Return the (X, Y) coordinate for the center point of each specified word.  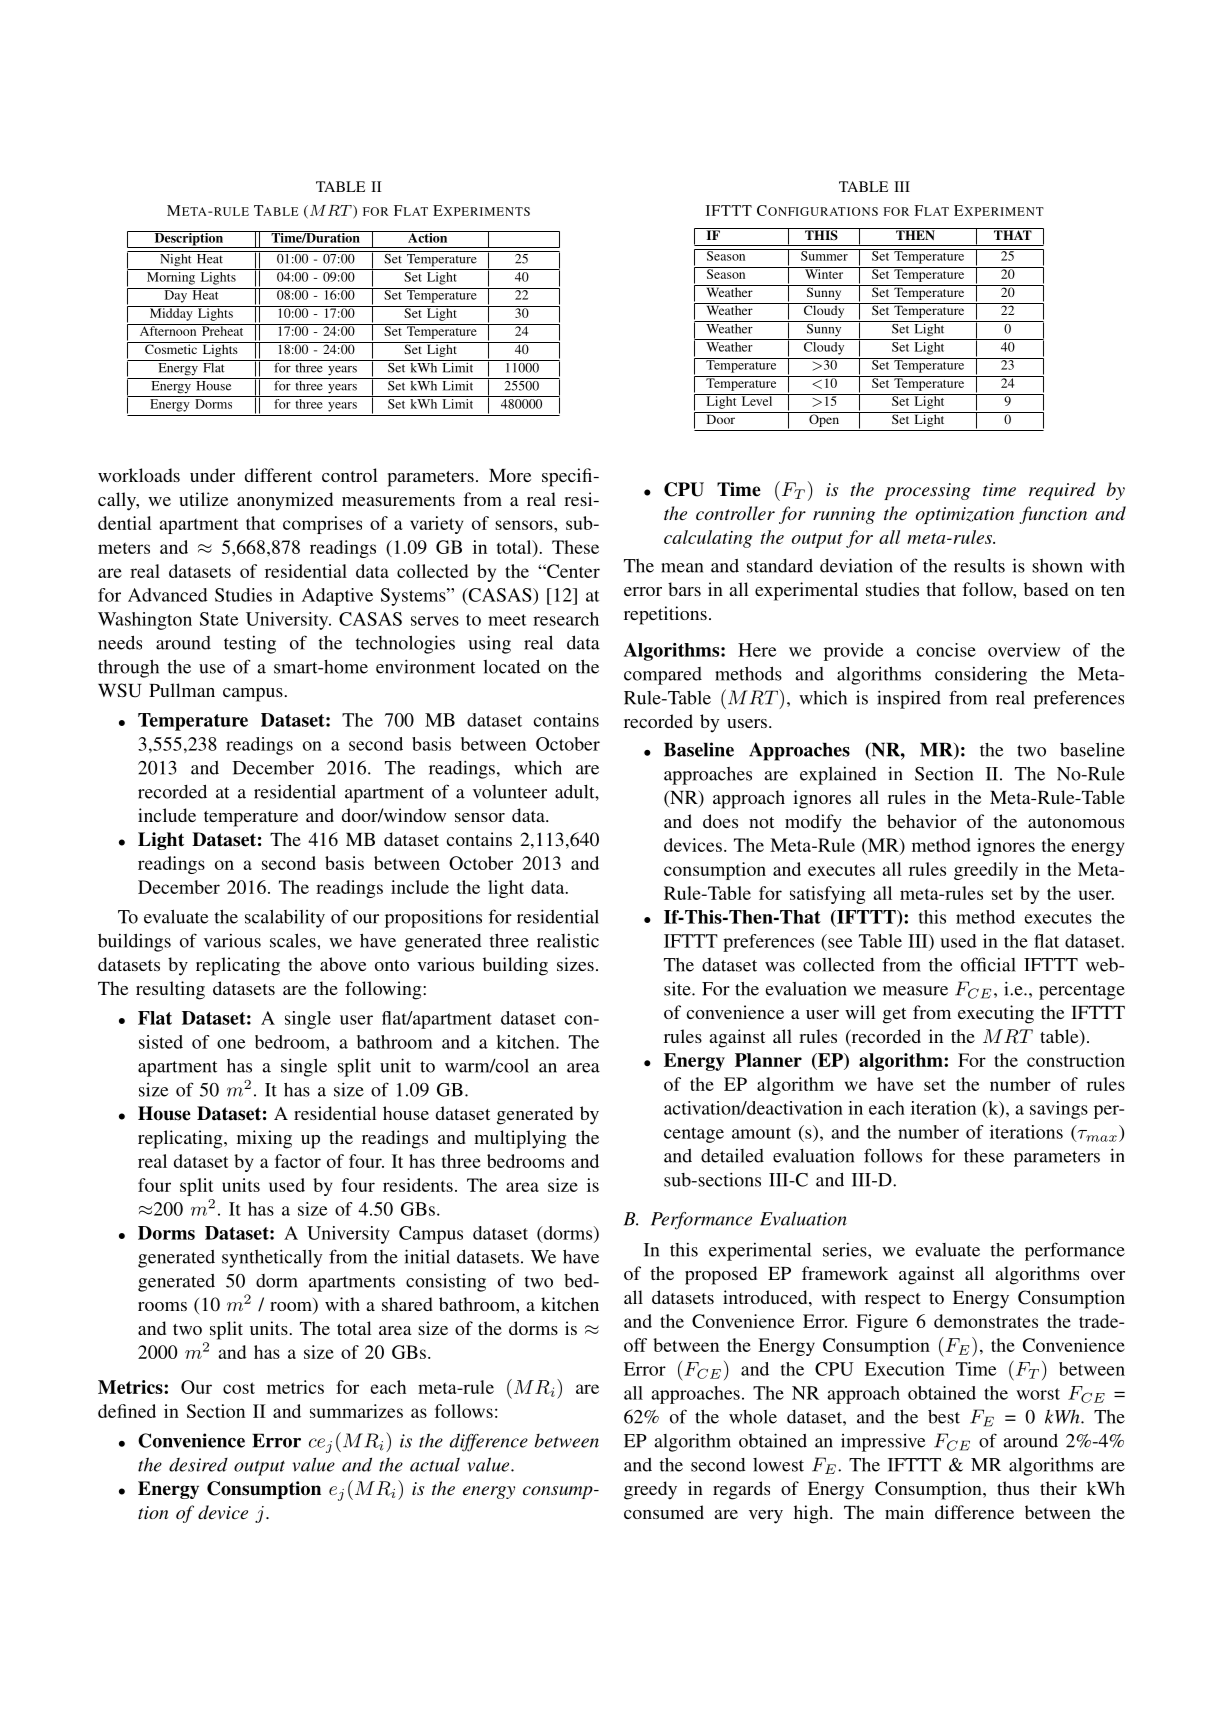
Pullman (182, 690)
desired (198, 1464)
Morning (171, 277)
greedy (650, 1490)
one (231, 1044)
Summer (824, 255)
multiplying (520, 1139)
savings (1059, 1110)
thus (1013, 1488)
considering (981, 675)
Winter (824, 273)
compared (663, 676)
